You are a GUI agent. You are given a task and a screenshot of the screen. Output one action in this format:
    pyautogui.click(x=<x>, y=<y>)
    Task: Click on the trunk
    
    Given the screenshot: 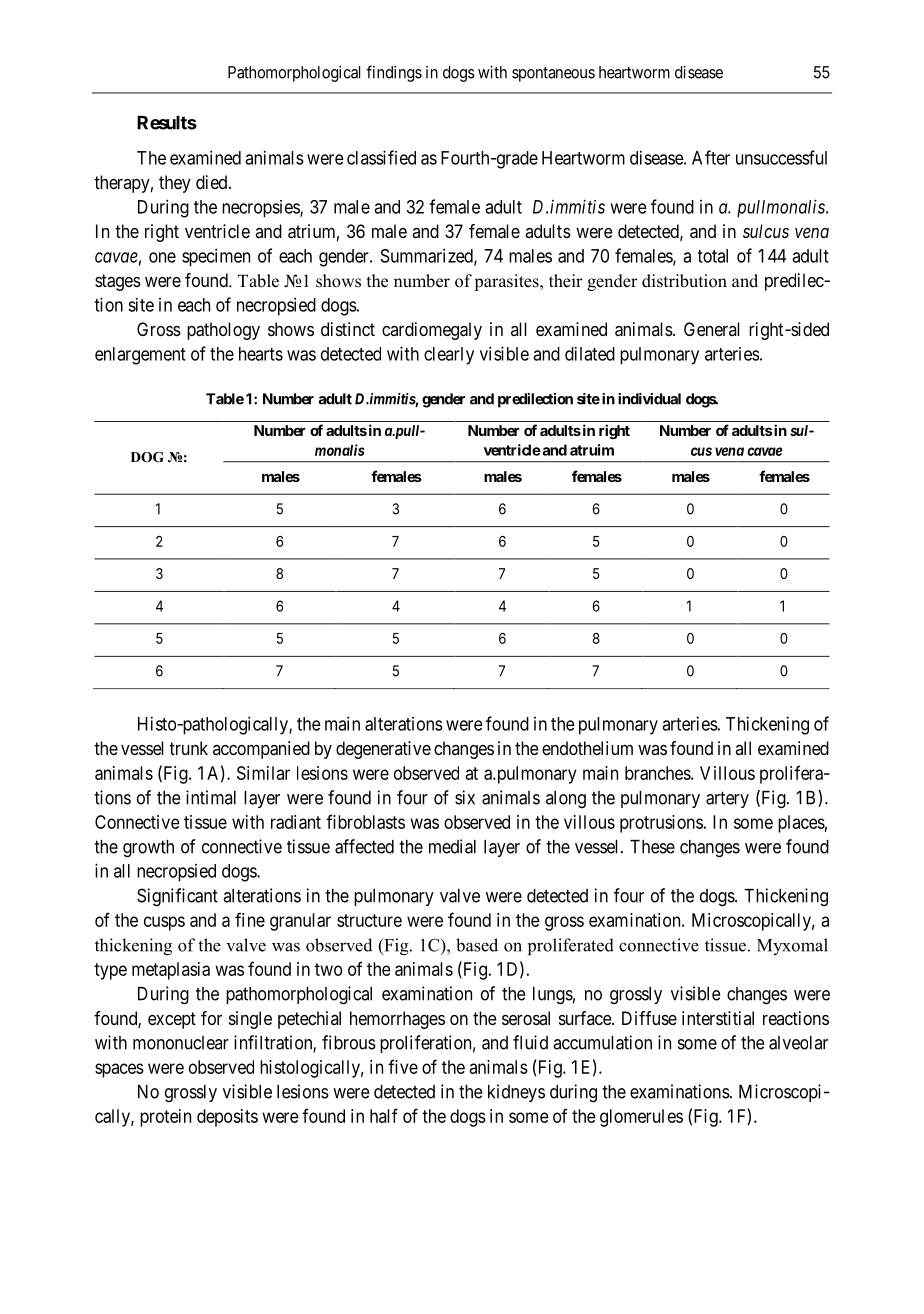 What is the action you would take?
    pyautogui.click(x=188, y=748)
